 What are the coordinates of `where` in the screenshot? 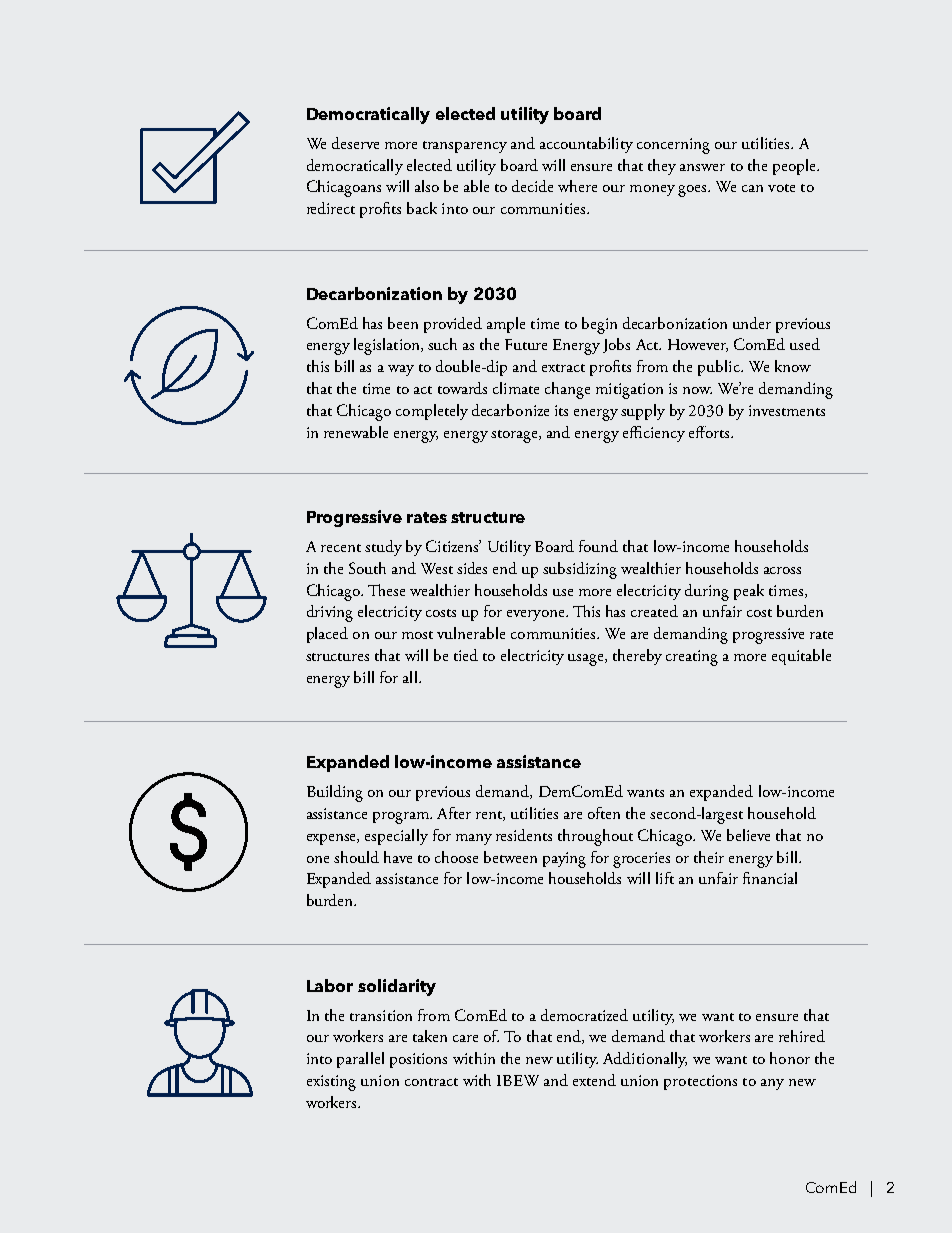 It's located at (577, 186).
